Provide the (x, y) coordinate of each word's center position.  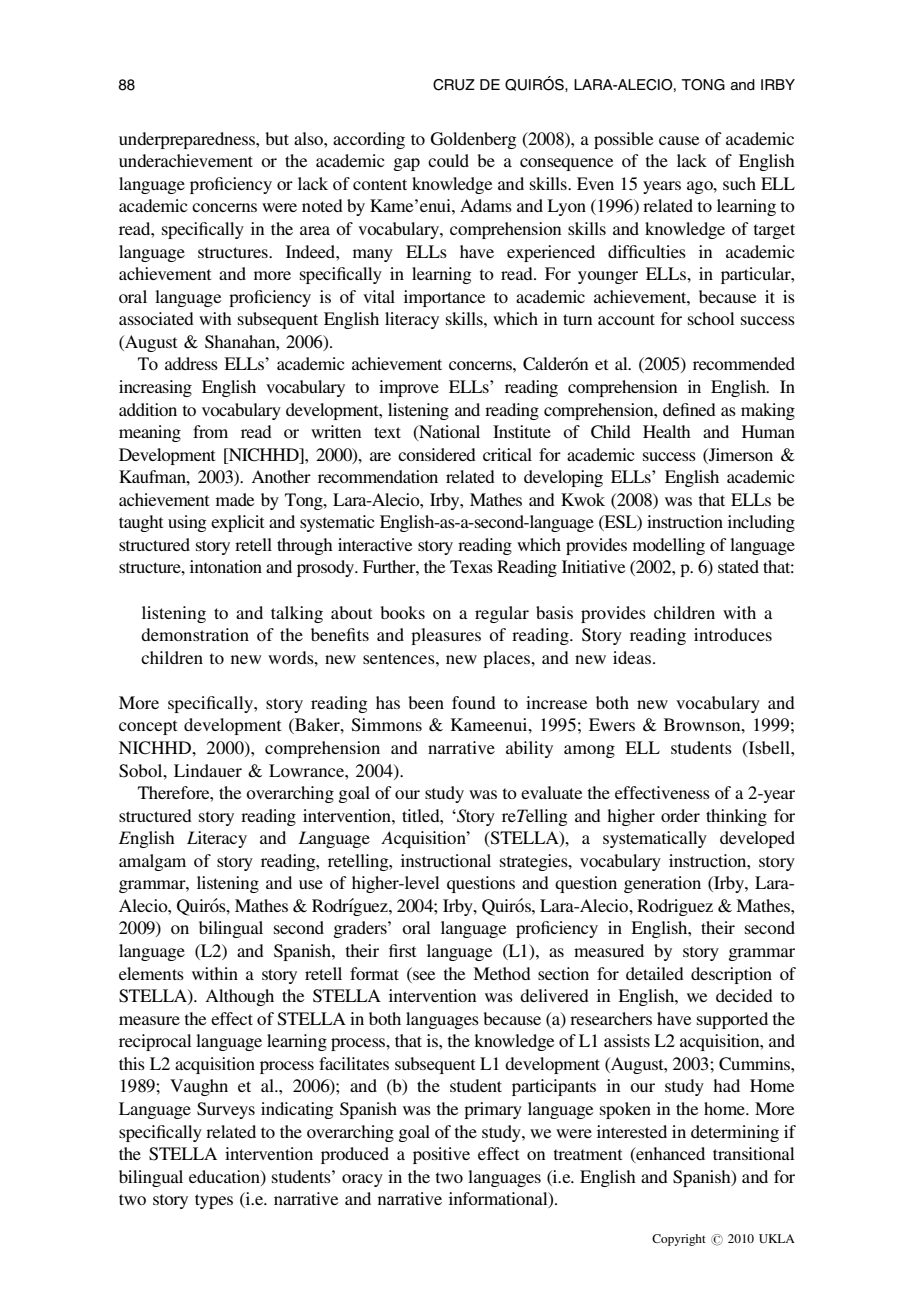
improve (409, 388)
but (277, 138)
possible (624, 140)
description (731, 975)
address (191, 363)
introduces (733, 634)
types (214, 1201)
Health (667, 431)
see (423, 974)
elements (151, 973)
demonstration (195, 634)
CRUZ (454, 85)
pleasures (446, 636)
